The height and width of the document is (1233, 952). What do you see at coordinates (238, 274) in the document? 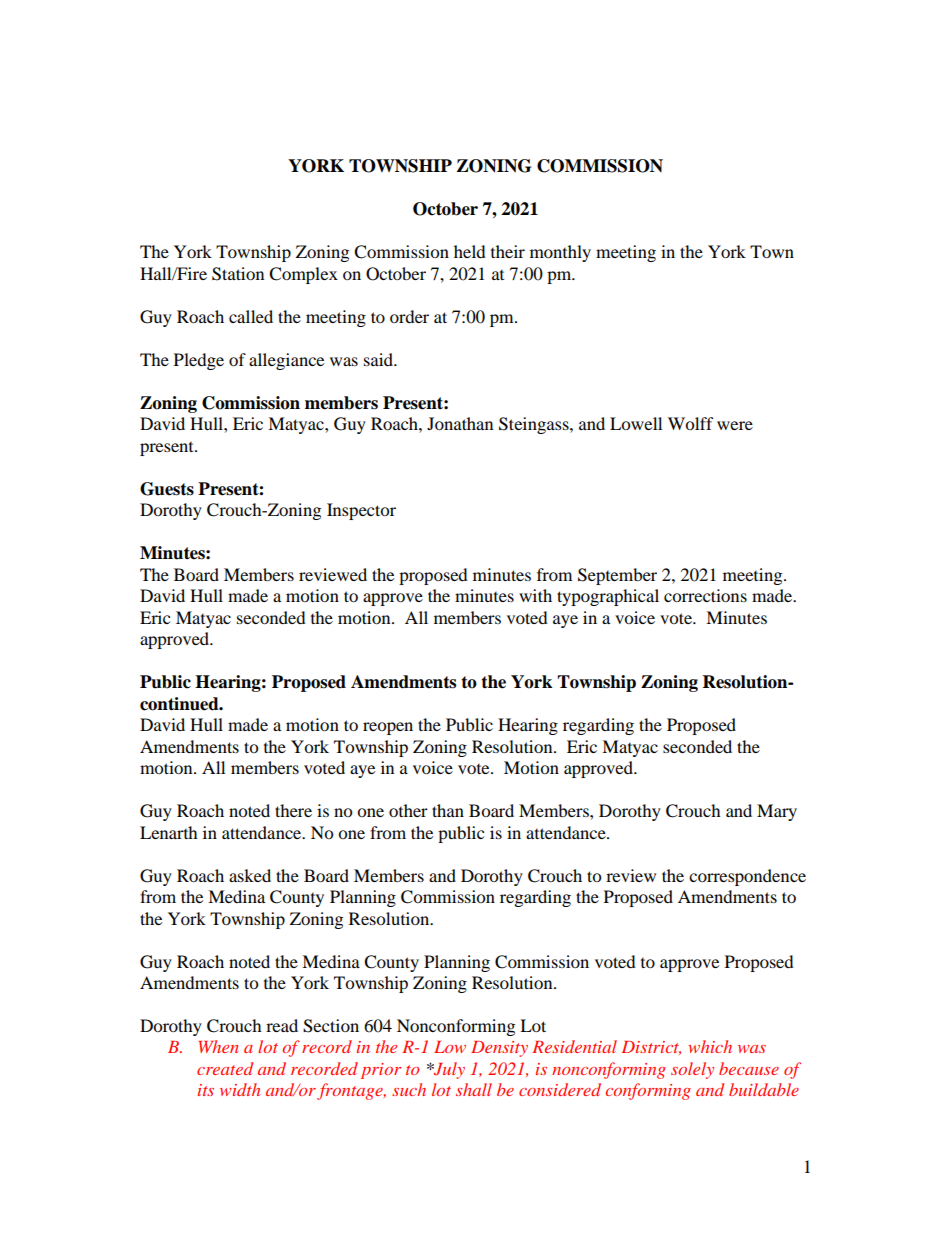
I see `Station` at bounding box center [238, 274].
